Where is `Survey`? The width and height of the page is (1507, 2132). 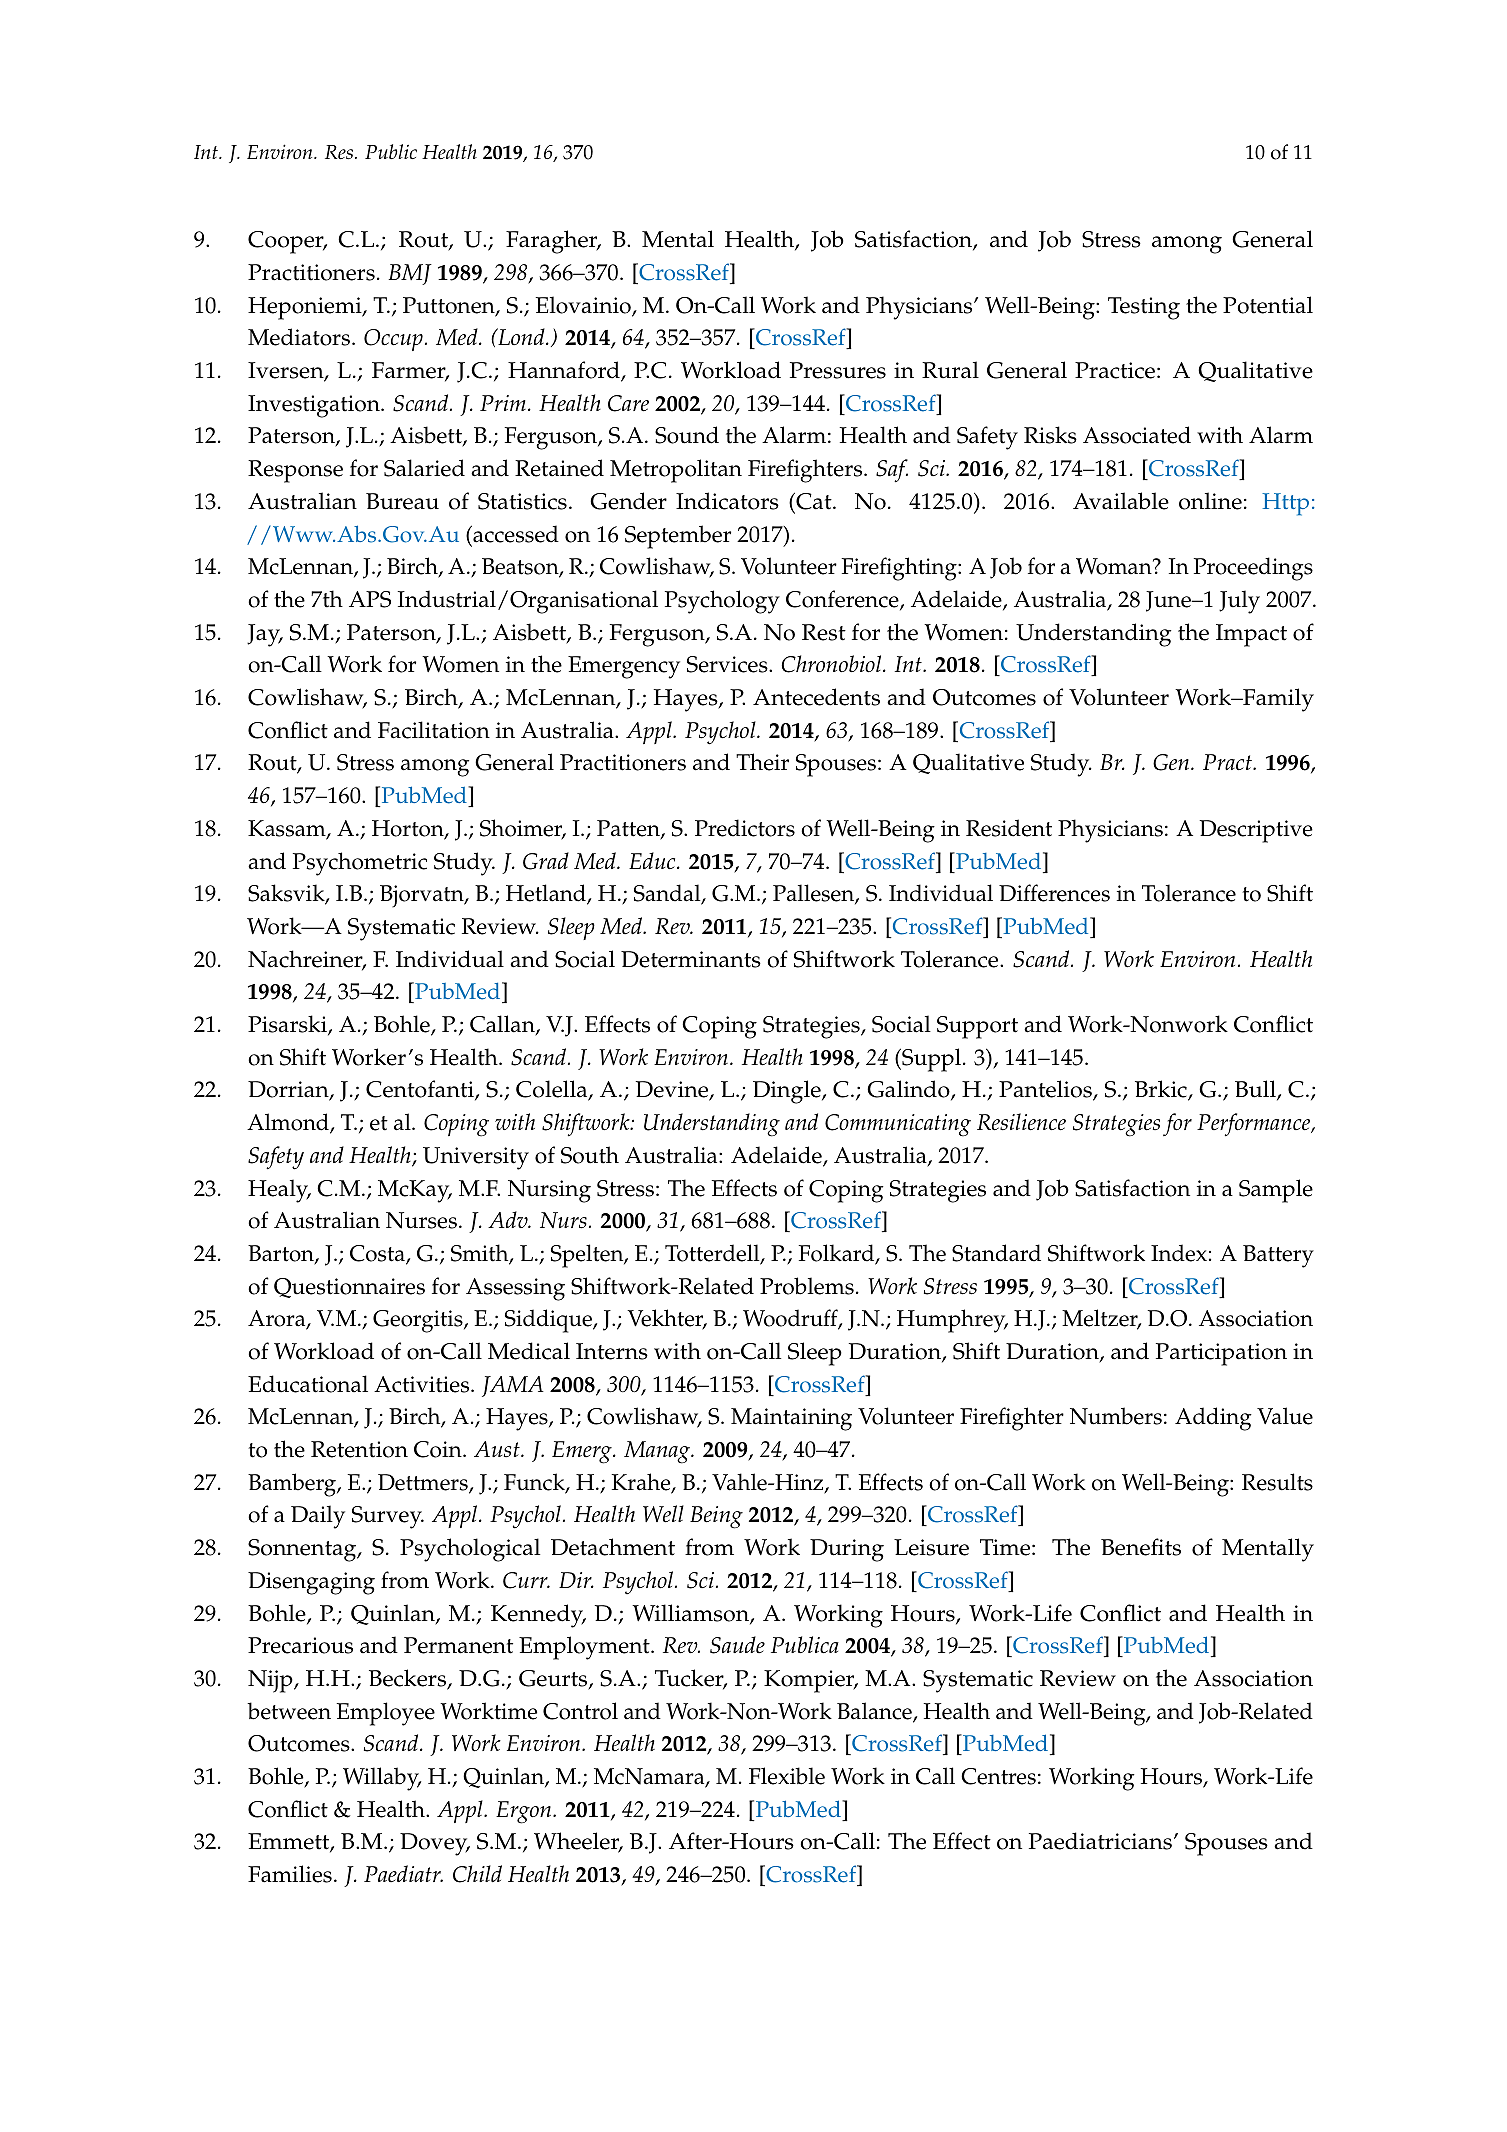 Survey is located at coordinates (388, 1517).
